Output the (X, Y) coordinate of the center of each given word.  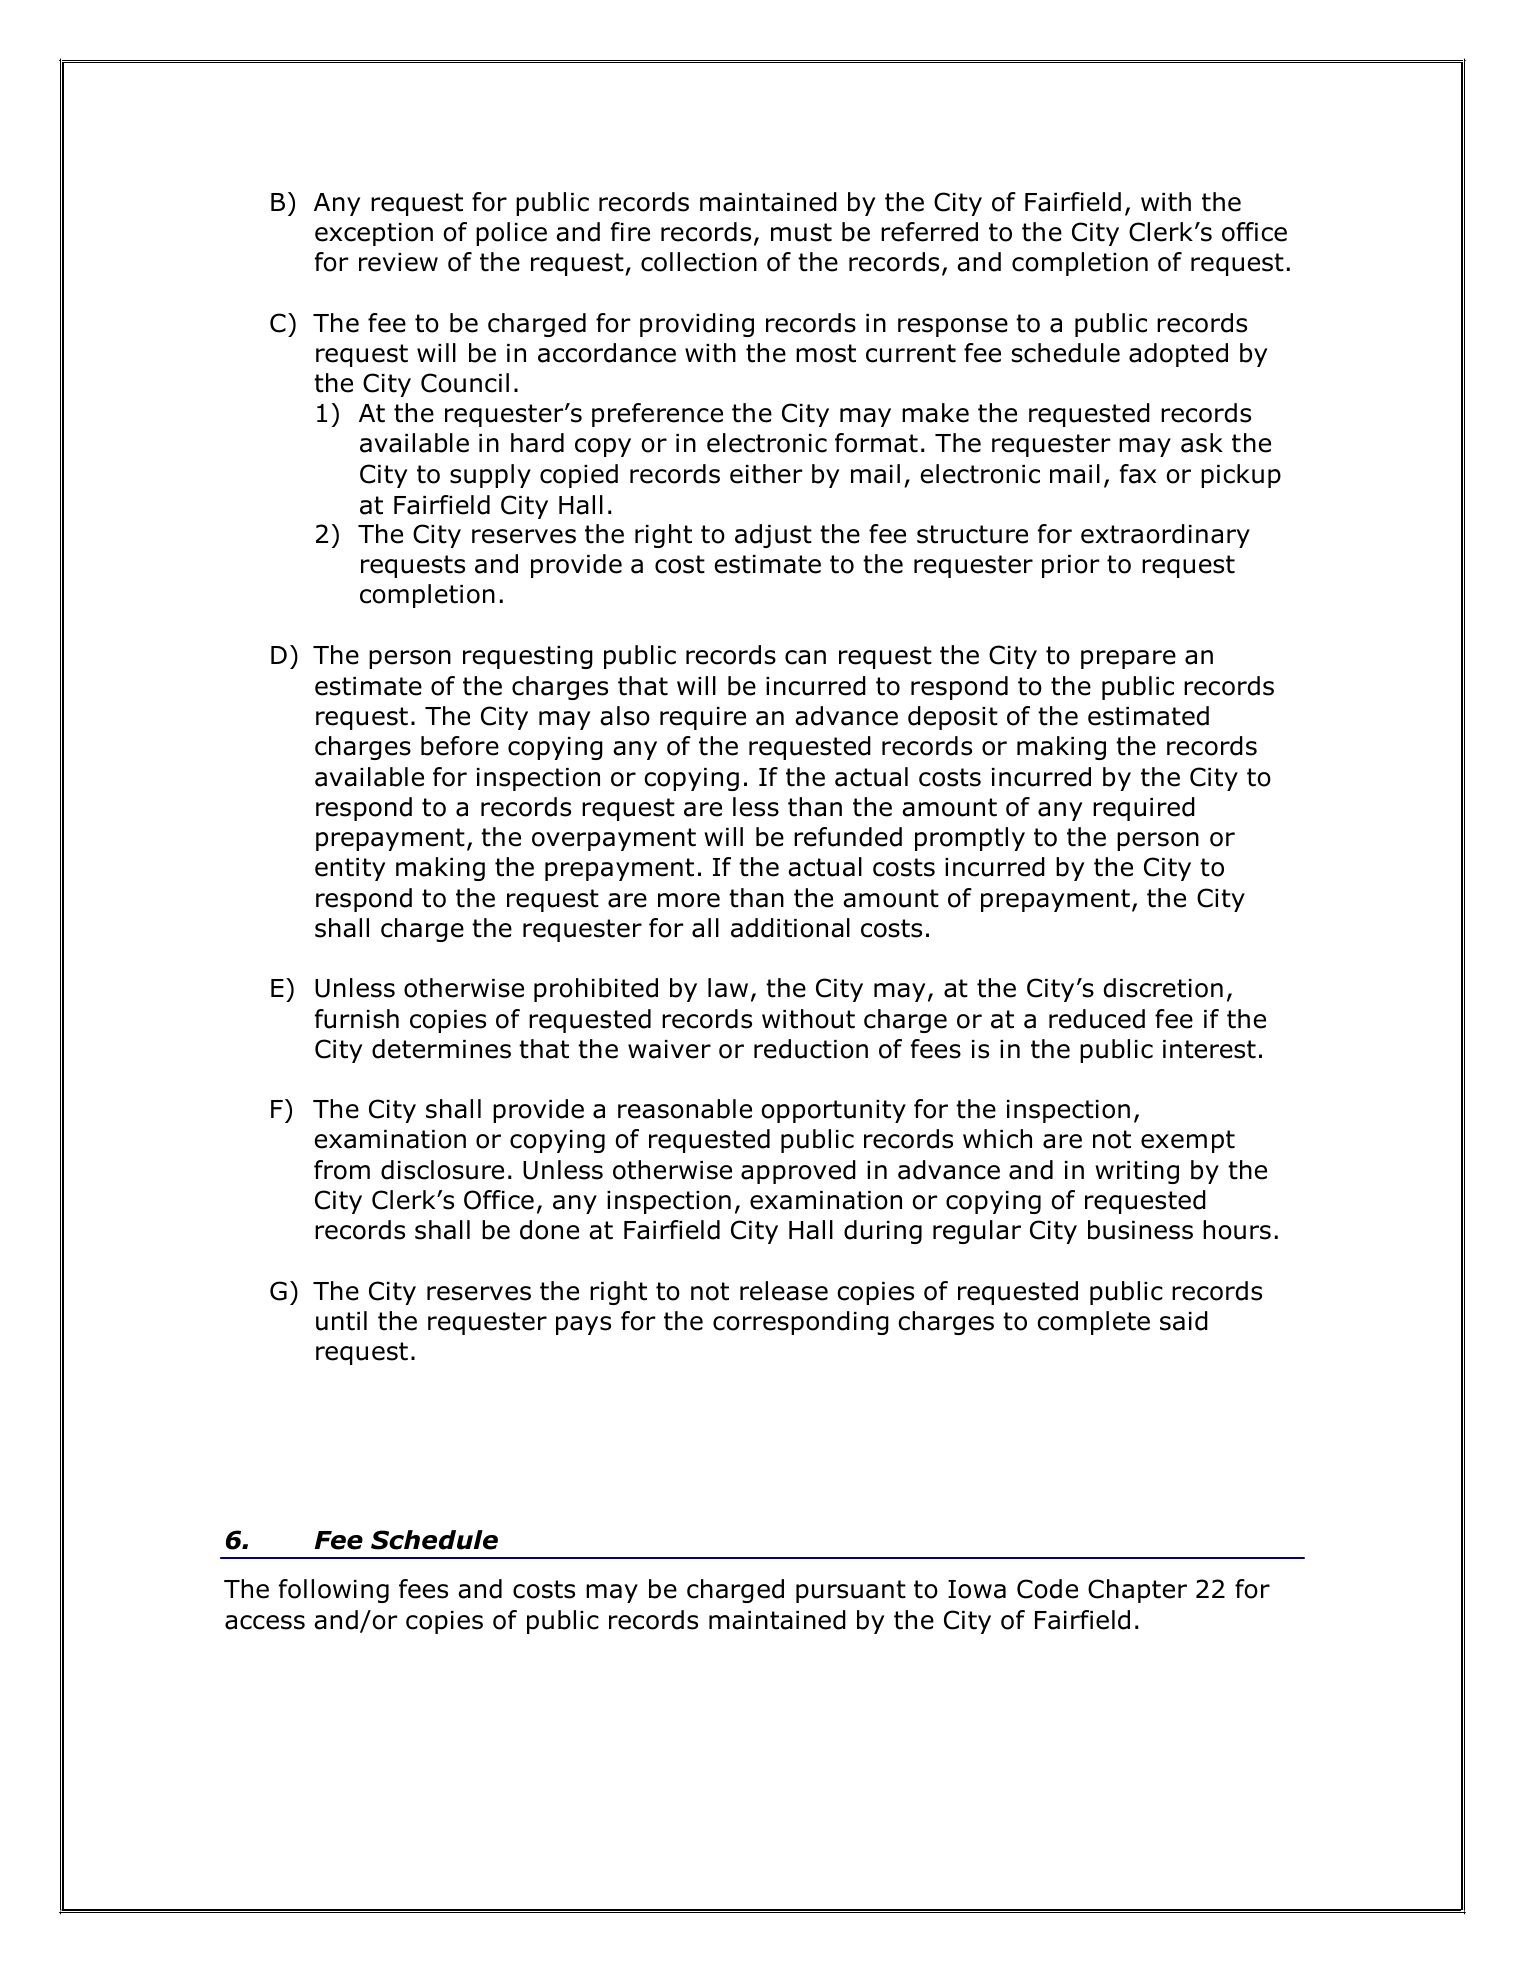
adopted (1178, 355)
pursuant (851, 1591)
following (334, 1591)
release (784, 1291)
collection (699, 262)
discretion (1163, 988)
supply (490, 476)
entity (350, 869)
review (398, 262)
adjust (773, 536)
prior (1070, 566)
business (1140, 1230)
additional (790, 928)
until (341, 1321)
